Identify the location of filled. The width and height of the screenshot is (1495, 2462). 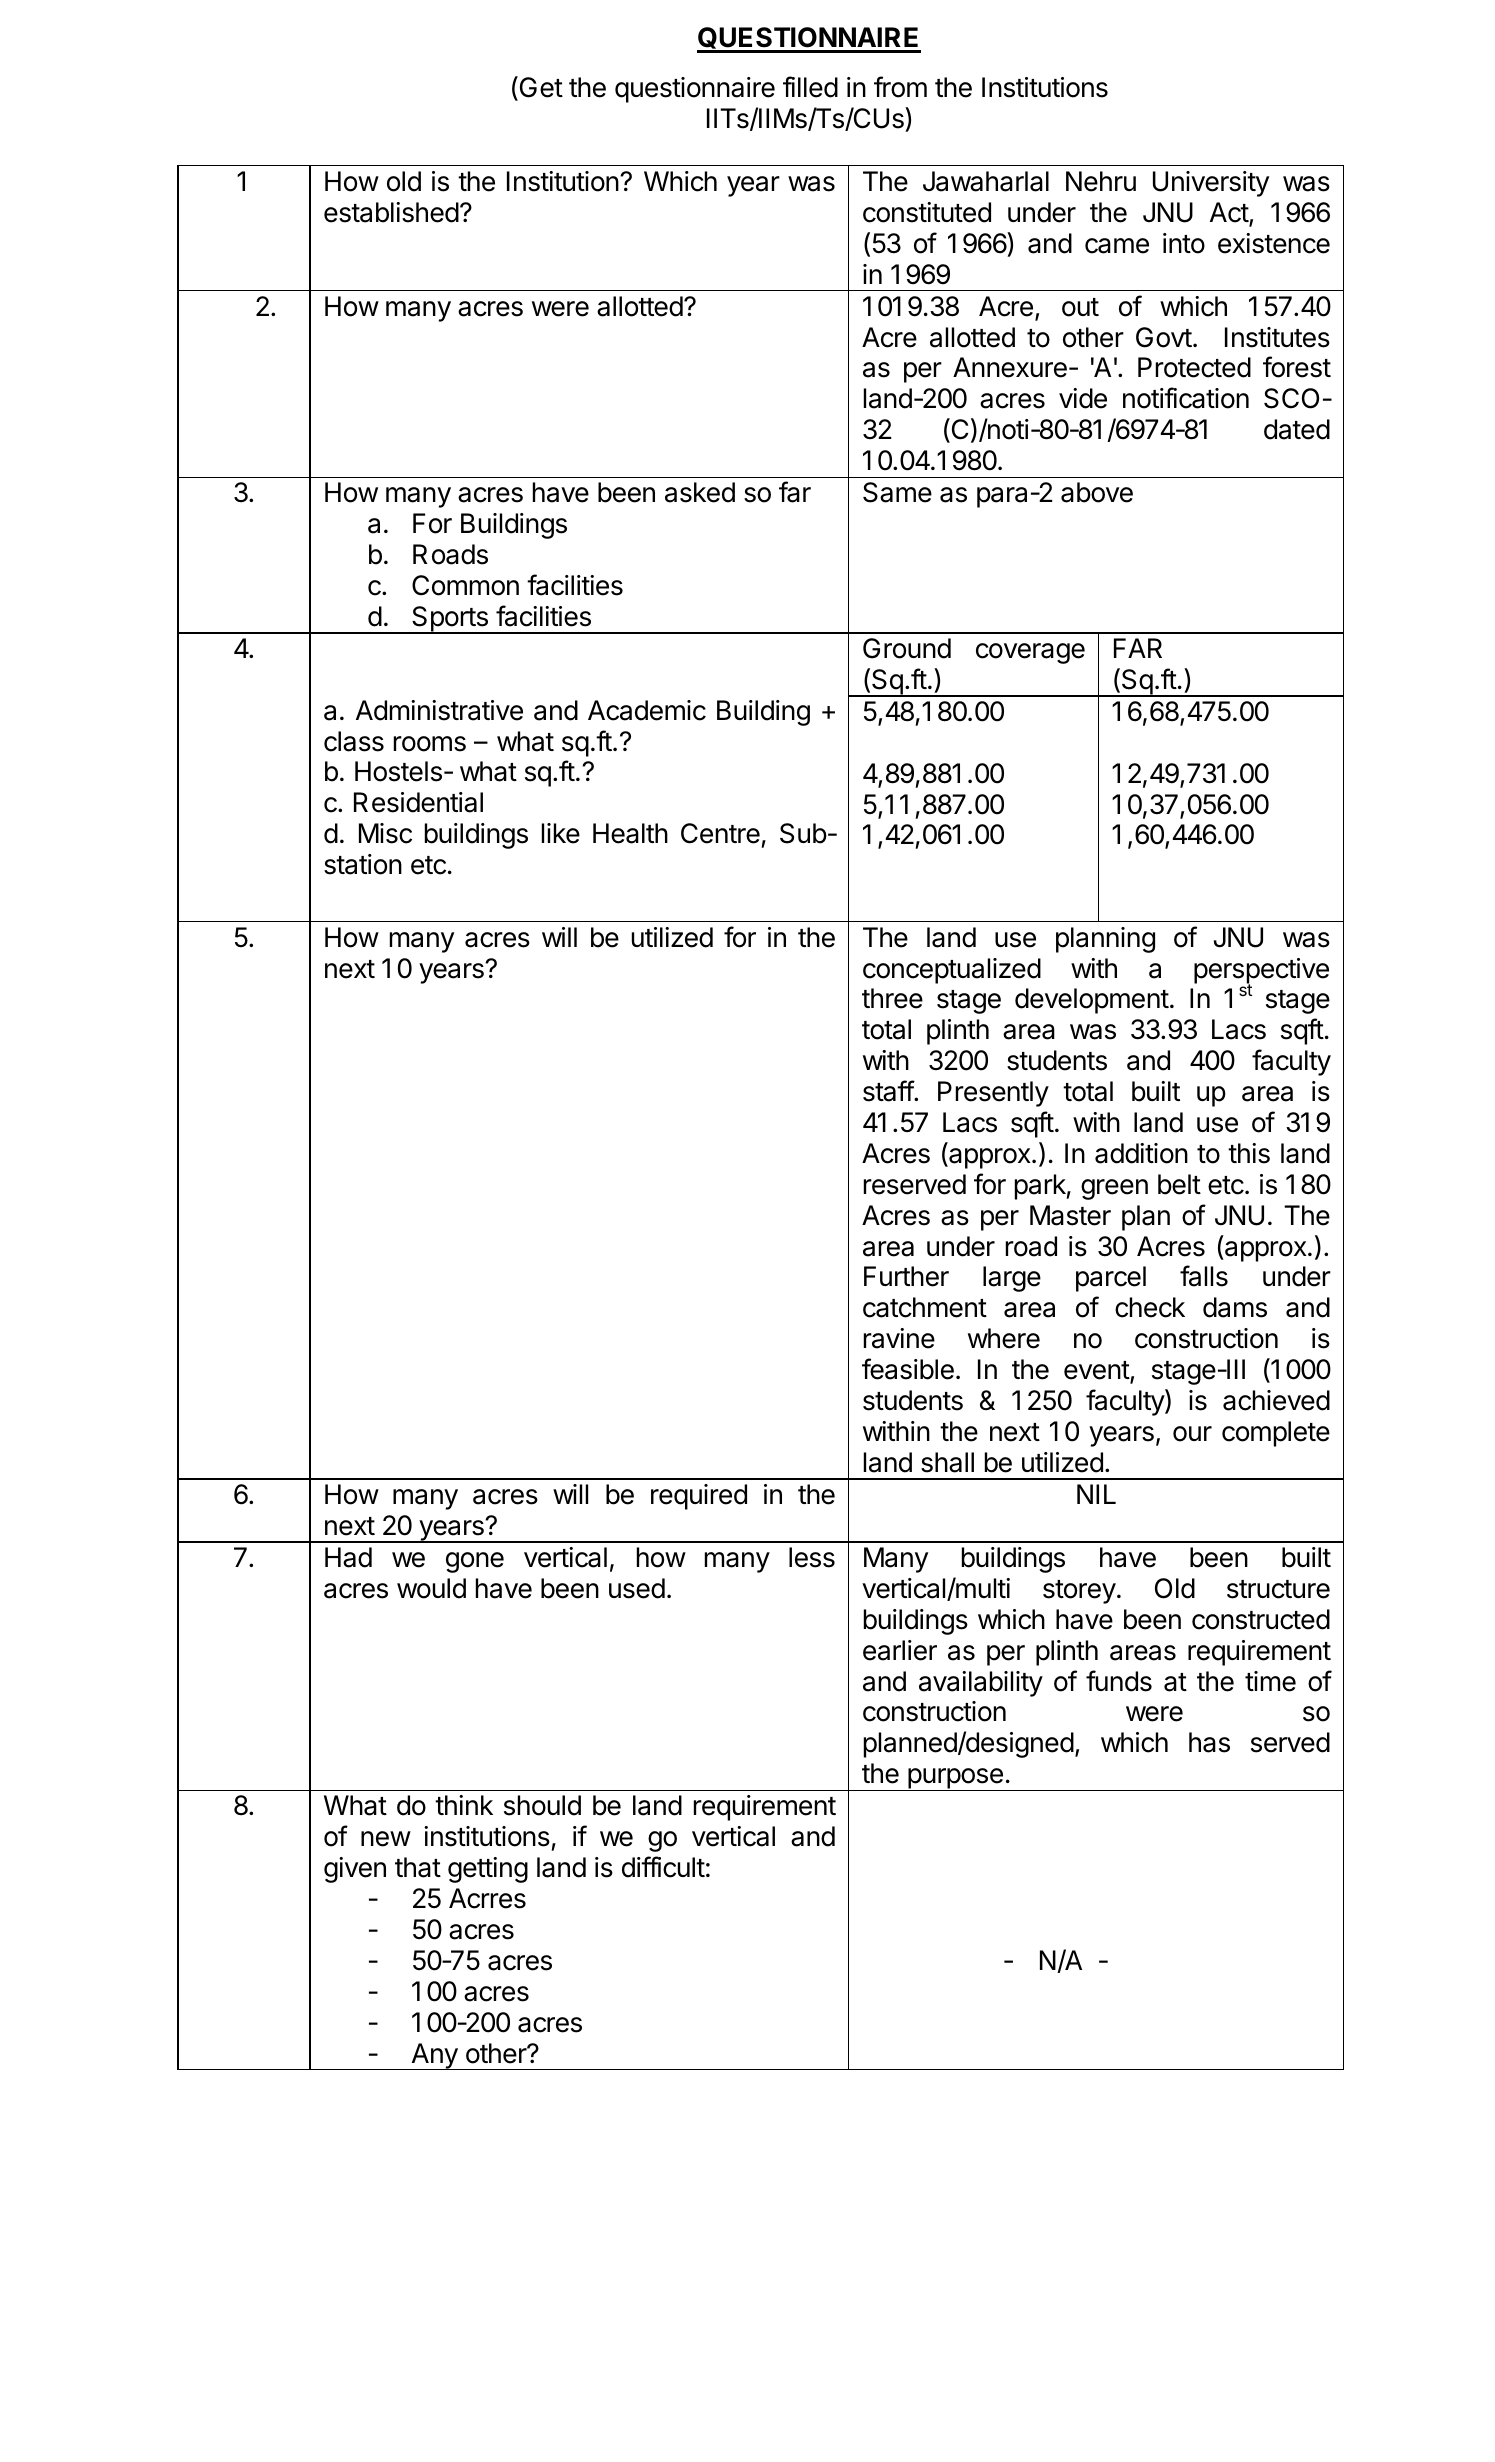
(810, 87).
